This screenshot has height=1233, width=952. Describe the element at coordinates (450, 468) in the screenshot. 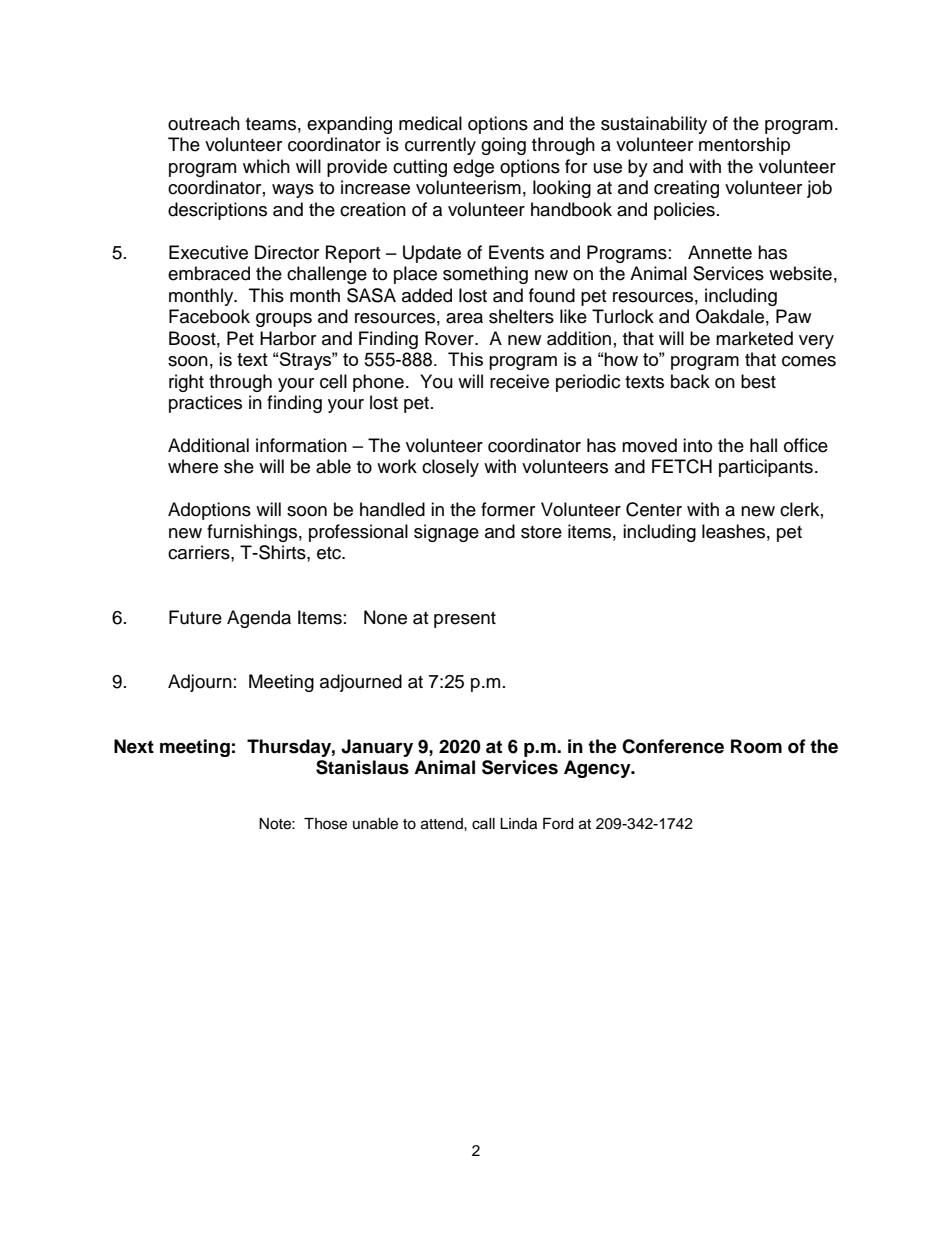

I see `closely` at that location.
